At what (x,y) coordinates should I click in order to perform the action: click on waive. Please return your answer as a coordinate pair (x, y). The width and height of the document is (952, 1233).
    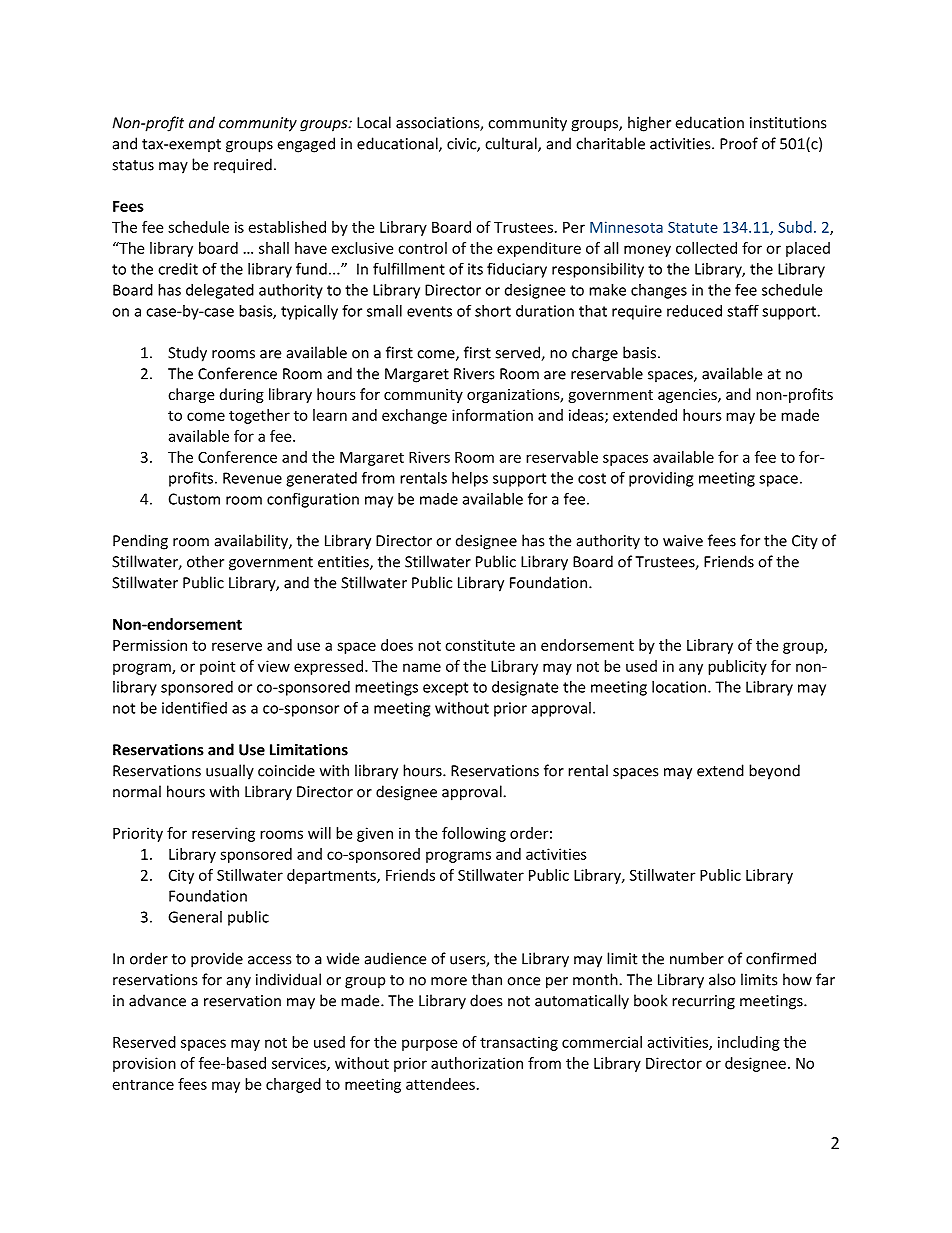
    Looking at the image, I should click on (683, 541).
